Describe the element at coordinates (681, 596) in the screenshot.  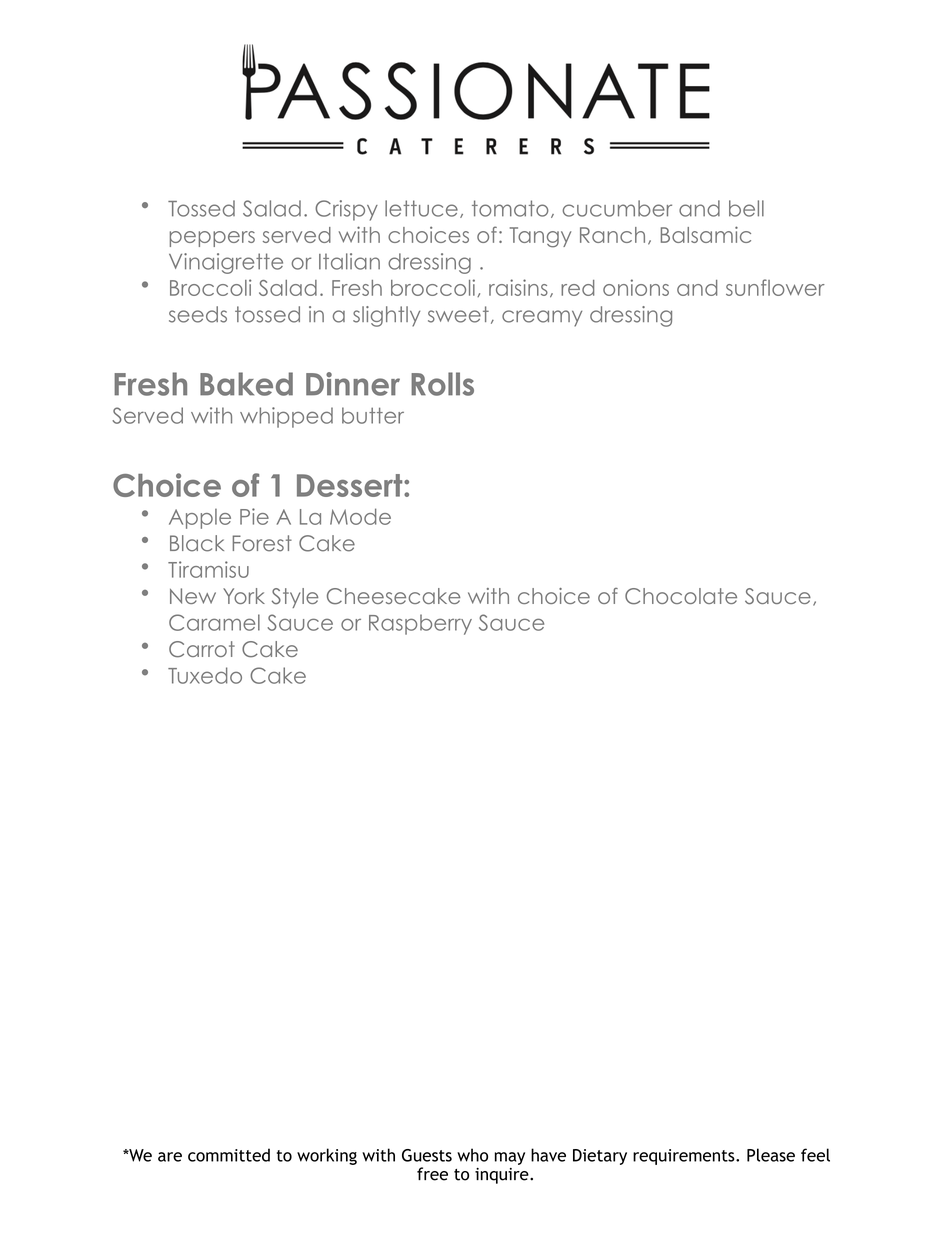
I see `Chocolate` at that location.
